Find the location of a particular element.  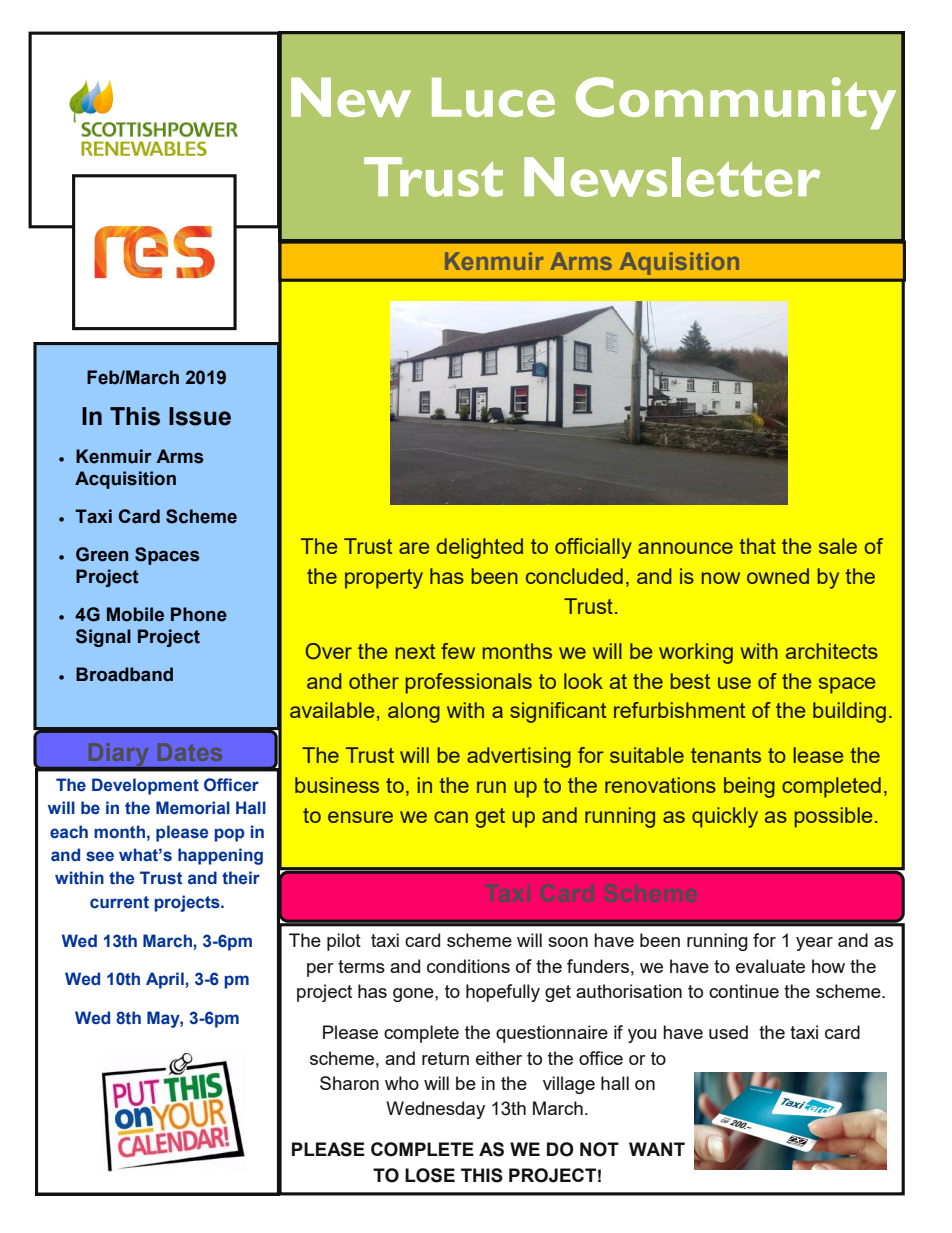

few is located at coordinates (458, 651).
